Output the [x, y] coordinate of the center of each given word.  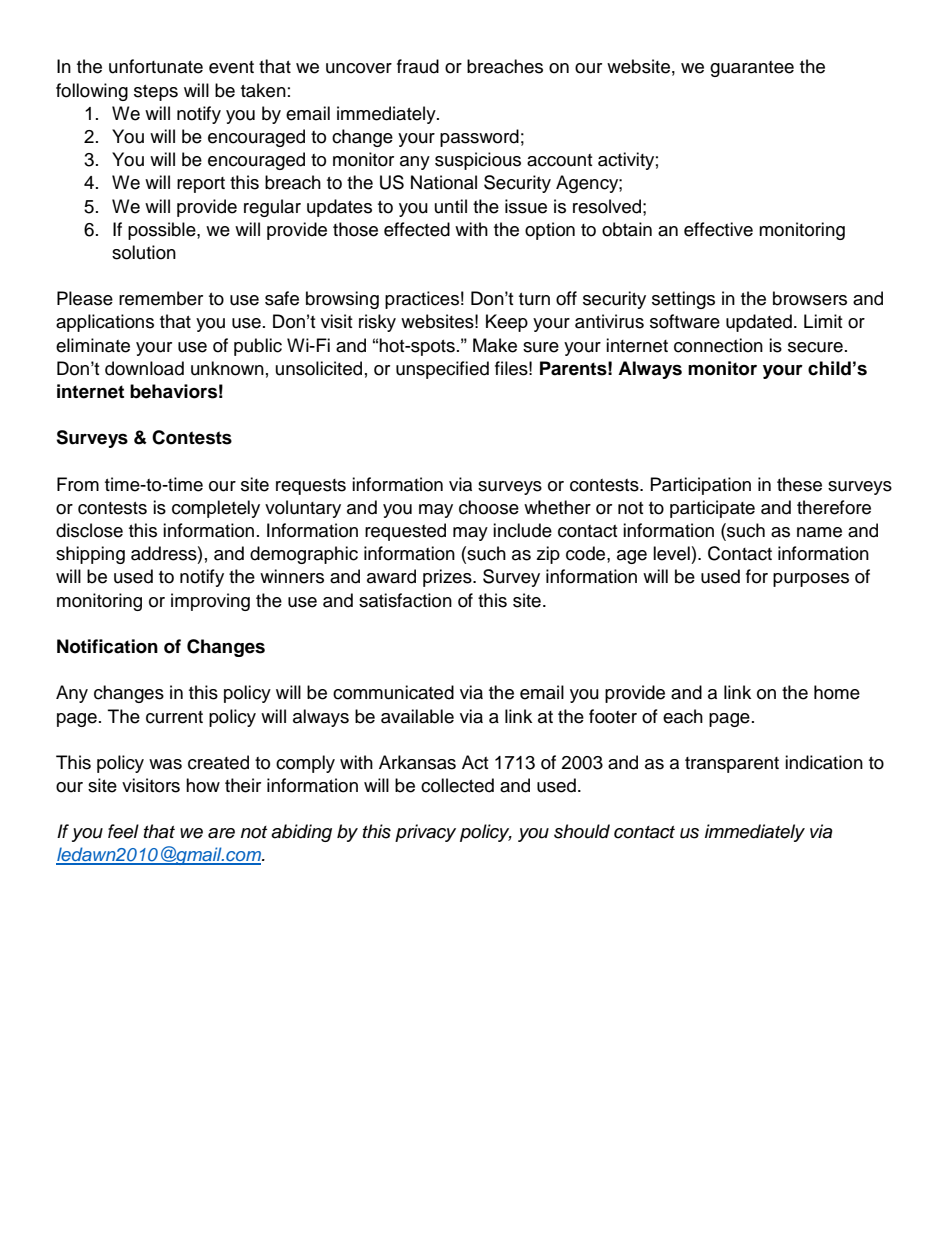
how [203, 785]
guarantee [752, 69]
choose [489, 507]
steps [156, 93]
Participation [701, 486]
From [78, 484]
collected [457, 785]
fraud [418, 66]
